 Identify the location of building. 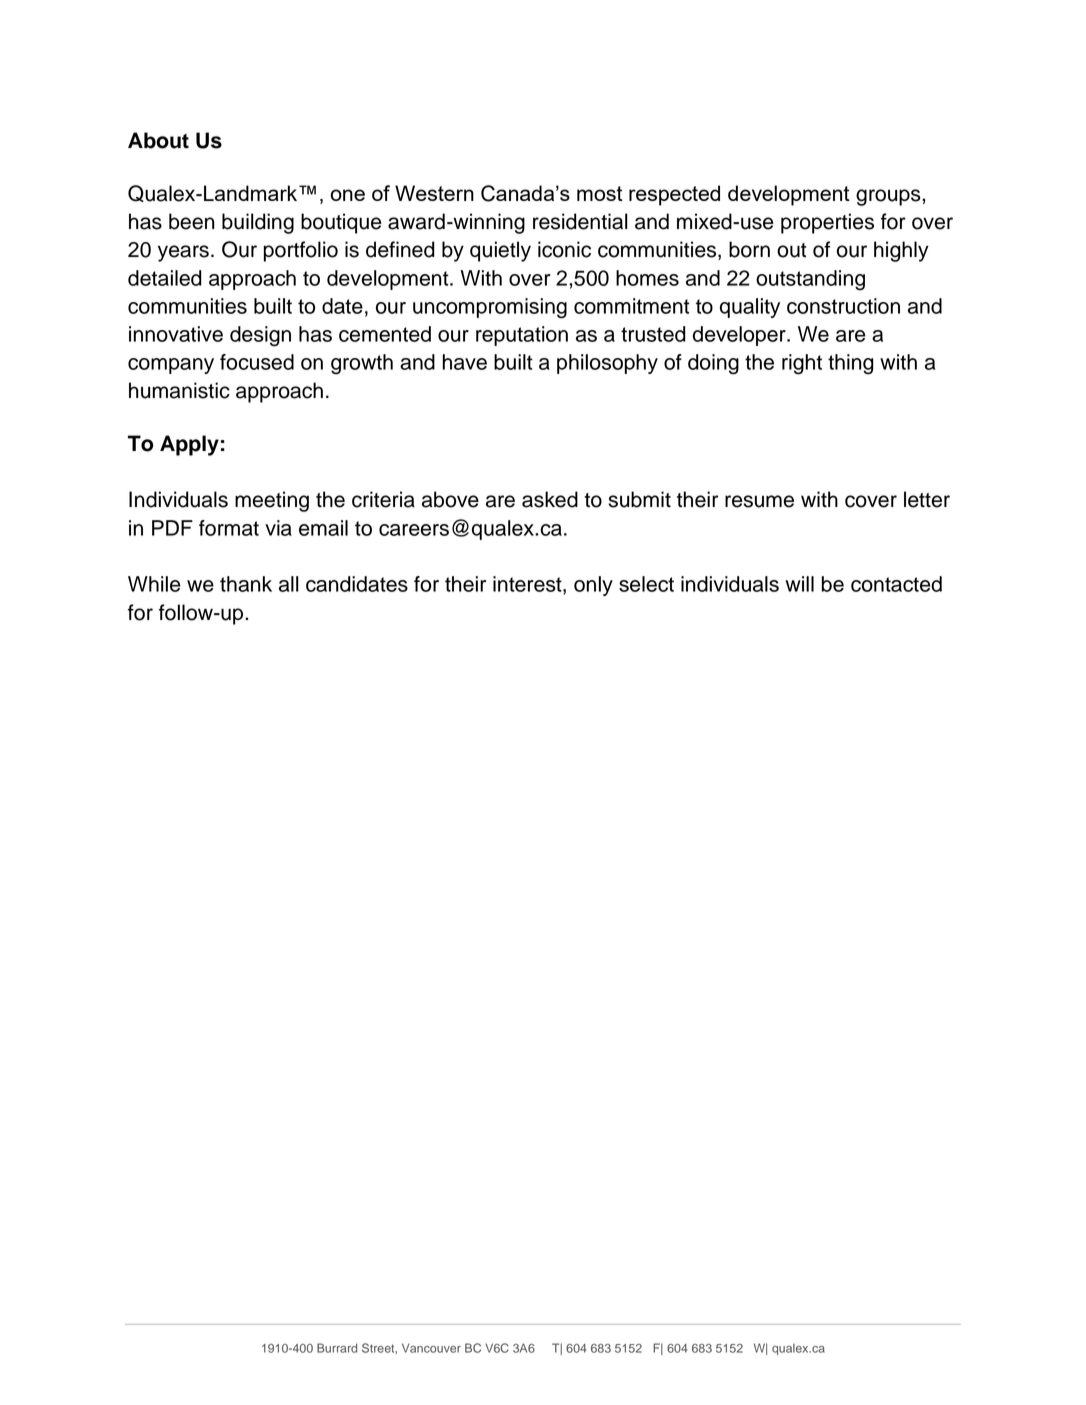
(258, 223).
